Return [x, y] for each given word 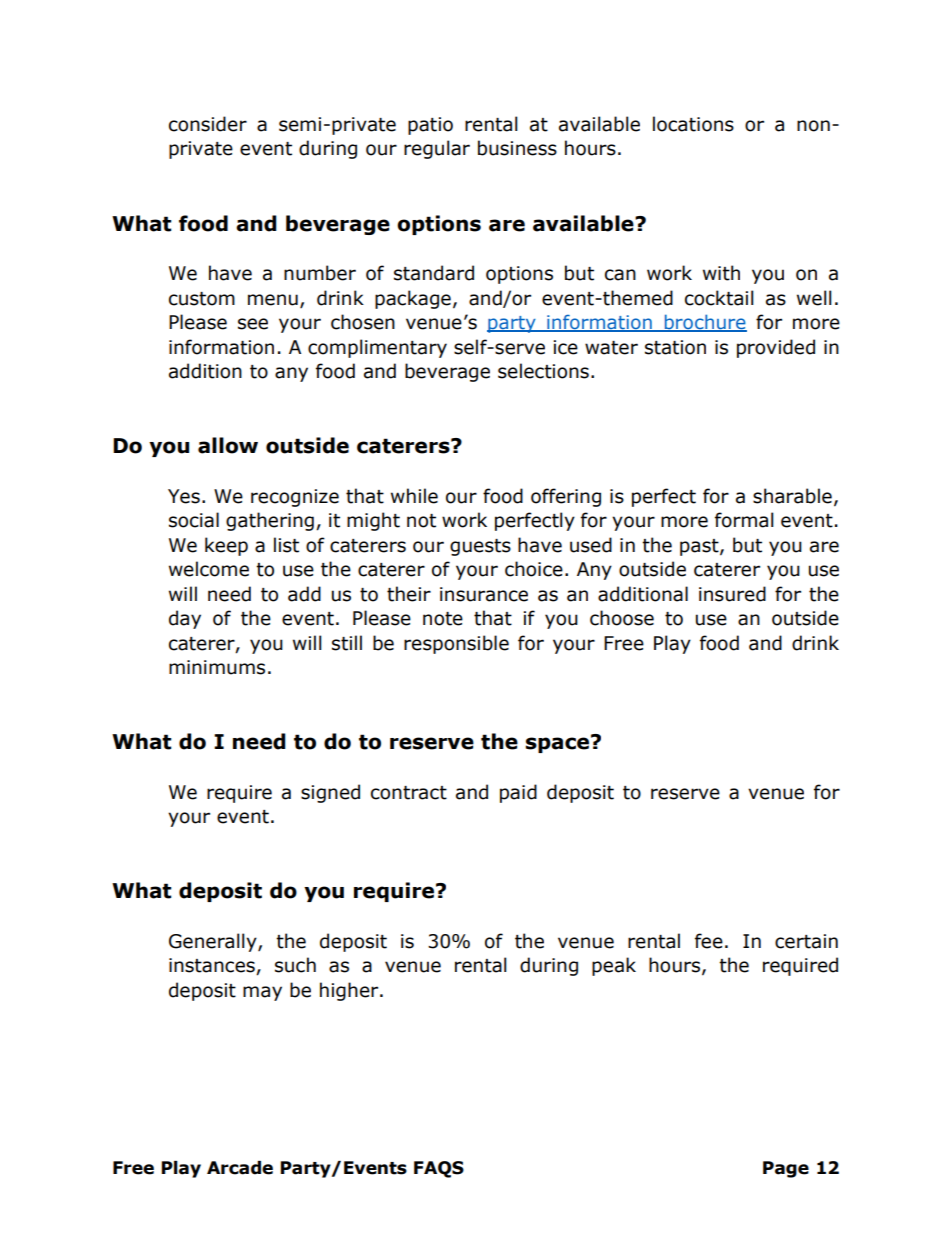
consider [208, 124]
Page [786, 1169]
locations [693, 124]
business [517, 148]
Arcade [240, 1168]
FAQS [439, 1169]
